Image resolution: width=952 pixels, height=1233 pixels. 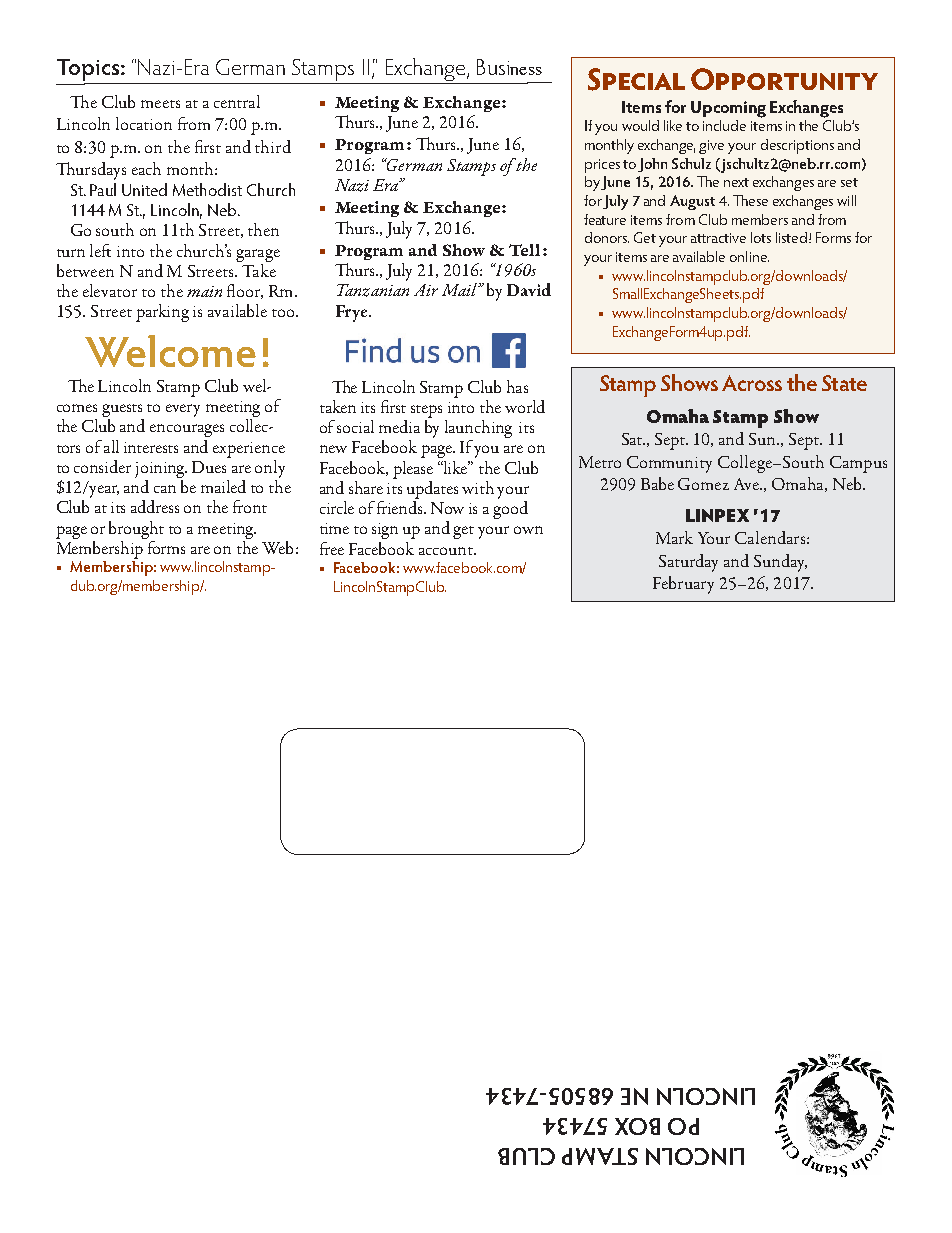 I want to click on Across, so click(x=752, y=383).
